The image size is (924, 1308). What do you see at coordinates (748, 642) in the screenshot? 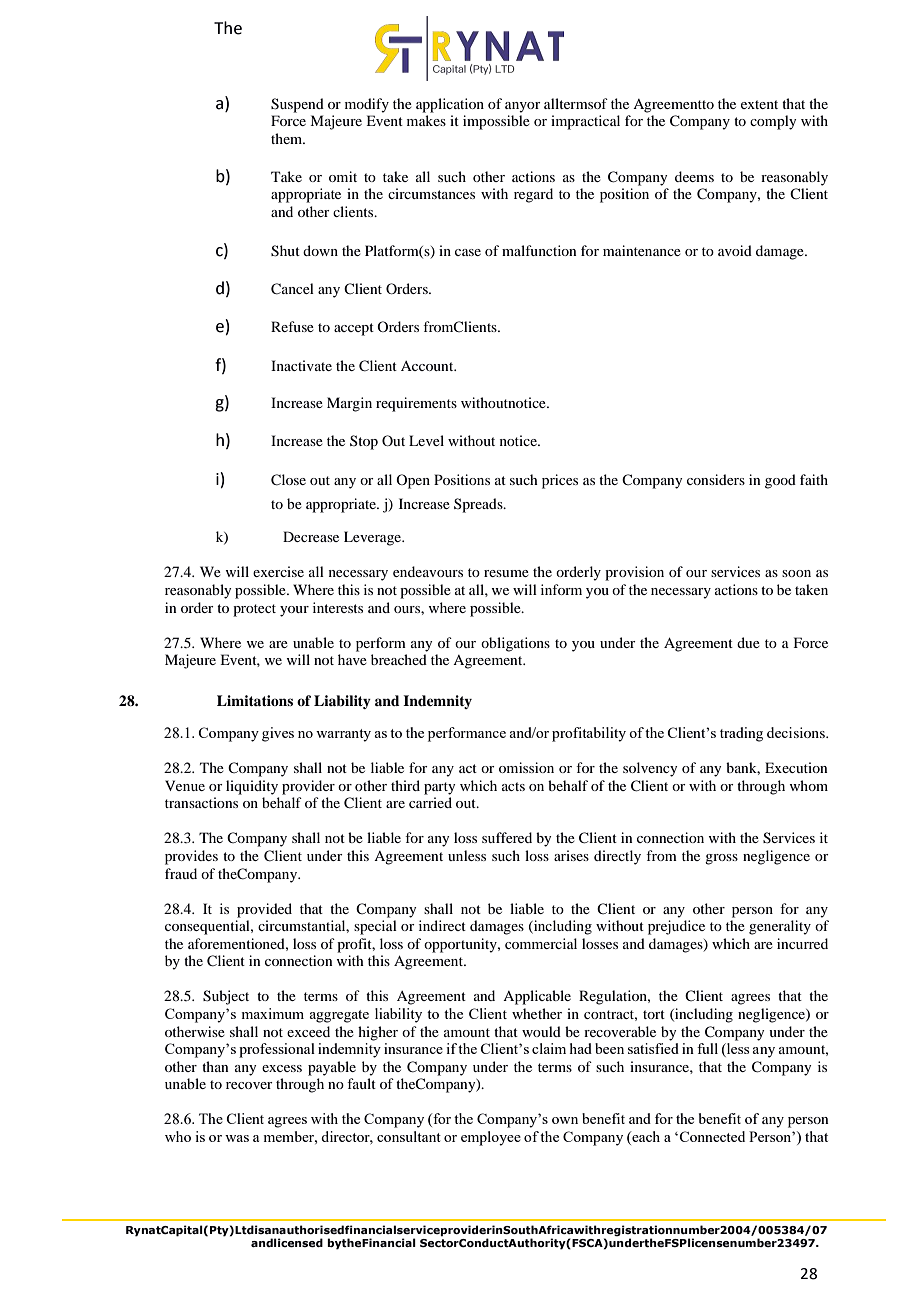
I see `due` at bounding box center [748, 642].
